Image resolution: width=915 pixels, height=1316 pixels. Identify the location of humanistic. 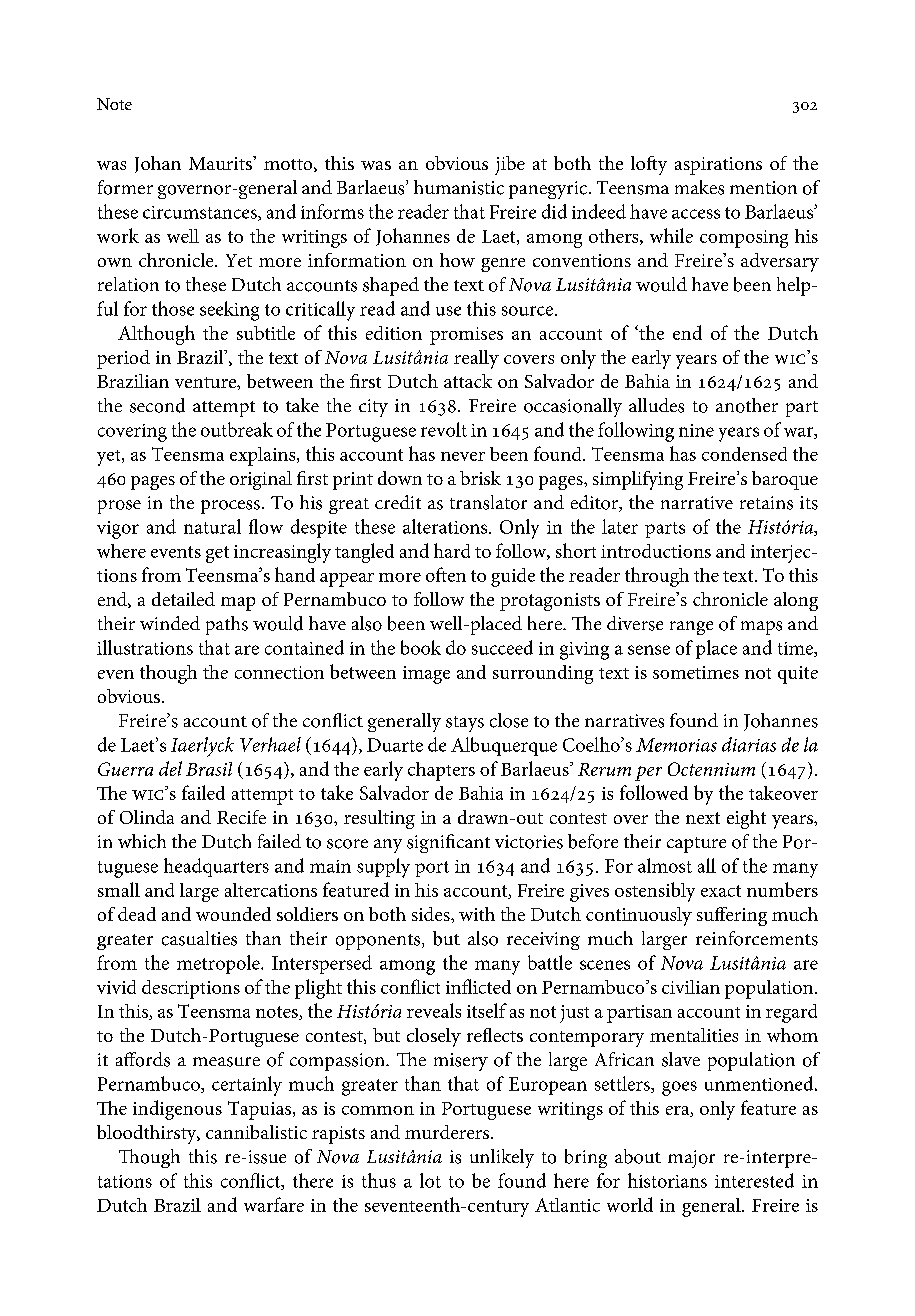
(459, 187).
